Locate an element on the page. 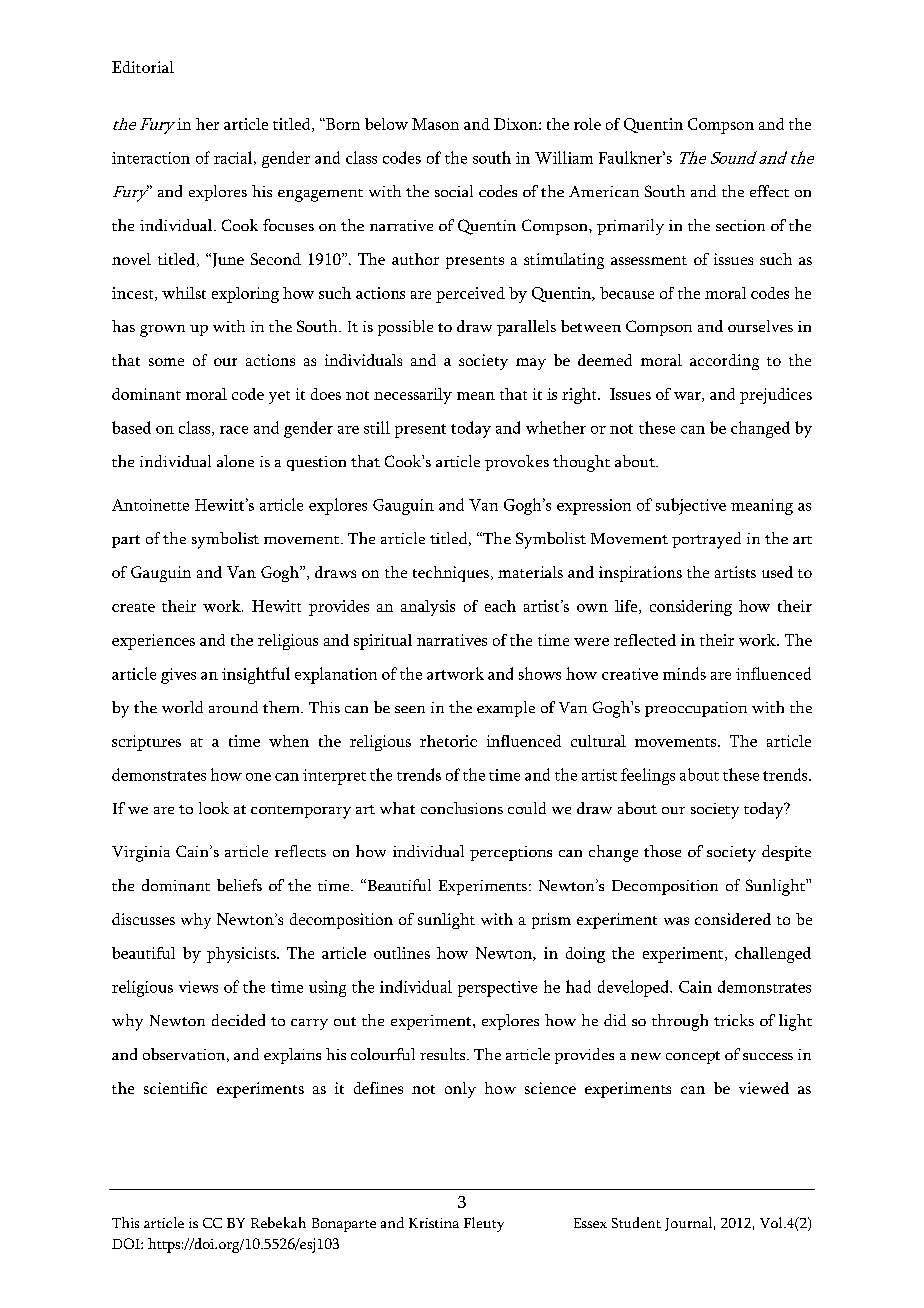 The height and width of the image is (1308, 924). Mason is located at coordinates (435, 124).
